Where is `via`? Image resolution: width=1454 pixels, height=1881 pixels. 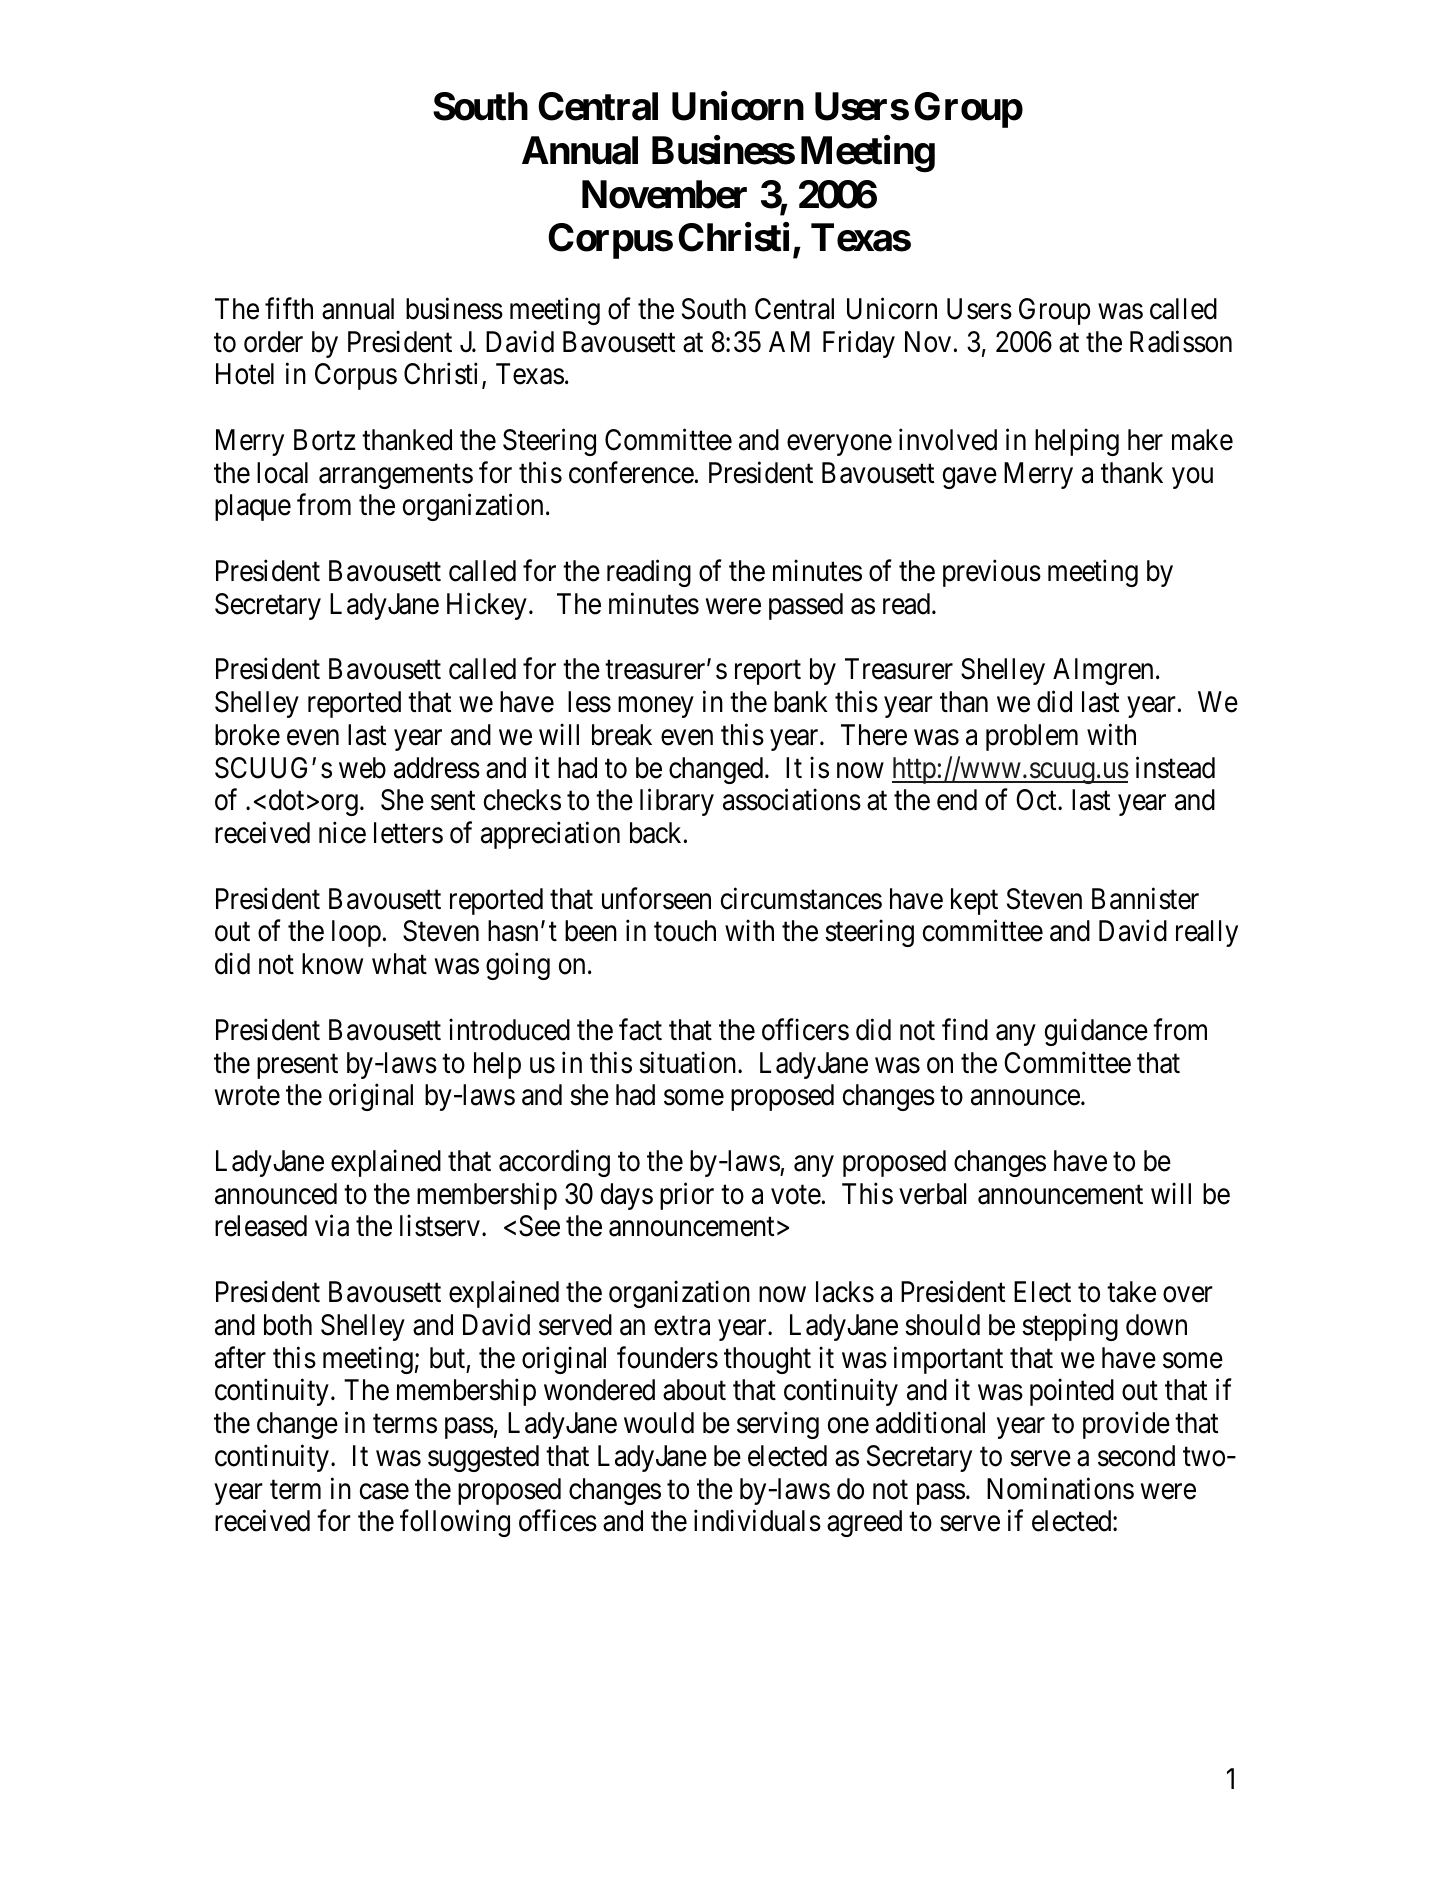 via is located at coordinates (332, 1226).
